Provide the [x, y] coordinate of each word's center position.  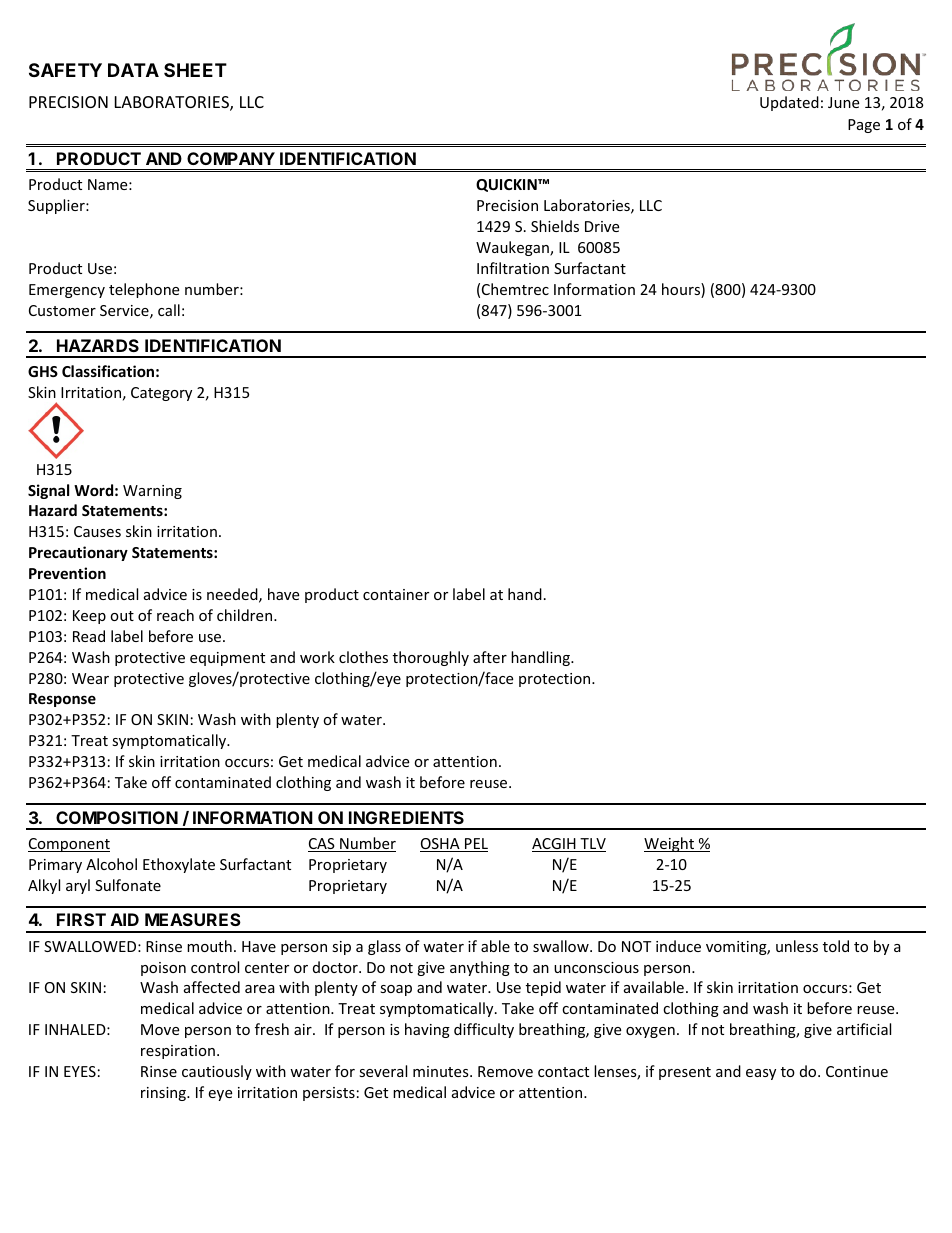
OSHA [441, 845]
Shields [555, 226]
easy [761, 1074]
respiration [178, 1052]
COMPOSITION [117, 817]
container [396, 594]
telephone [144, 290]
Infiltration [513, 268]
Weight [670, 844]
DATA [133, 70]
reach [175, 615]
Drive [602, 226]
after [490, 657]
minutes [442, 1071]
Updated [789, 103]
